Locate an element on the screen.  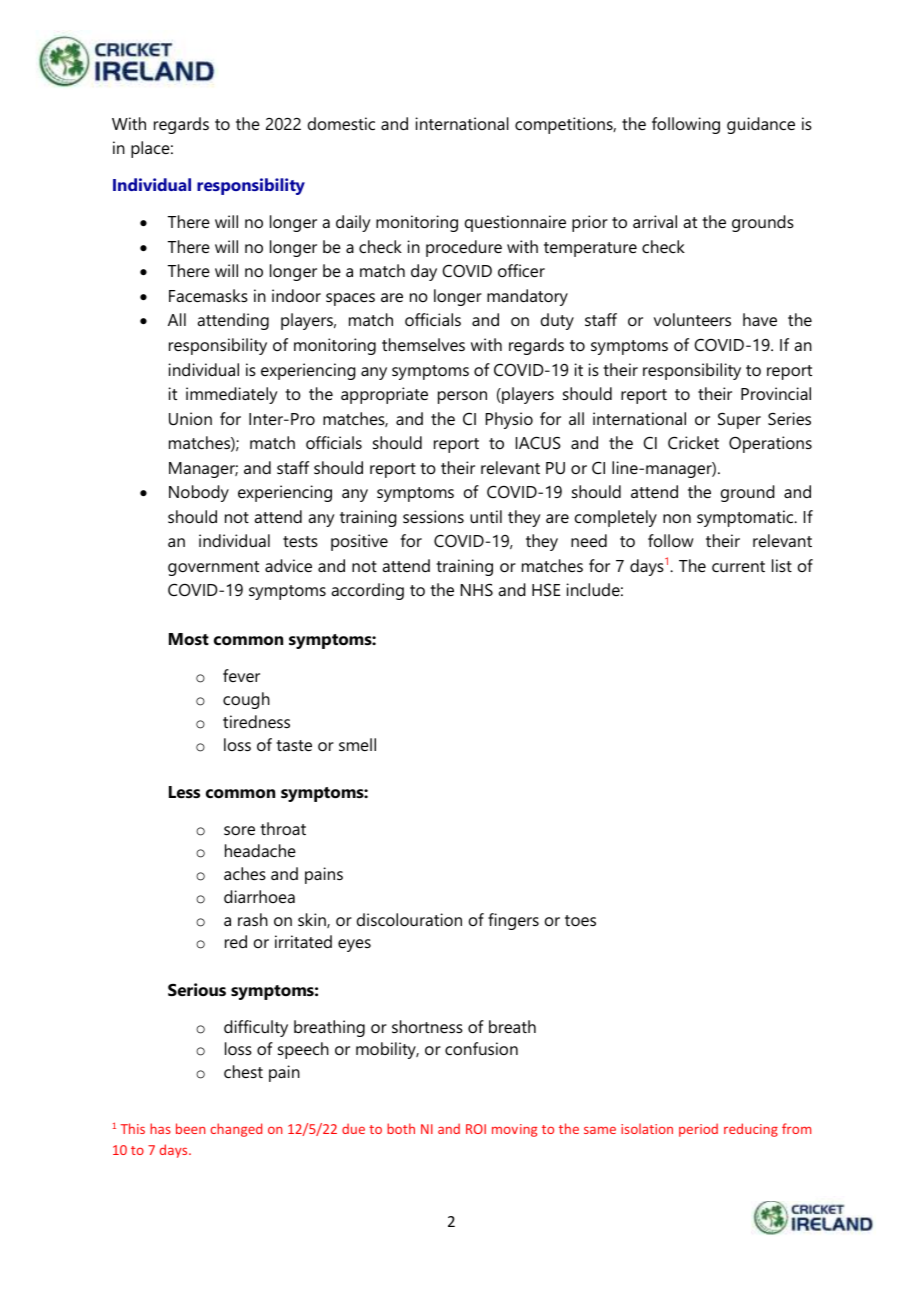
NHS is located at coordinates (477, 589).
